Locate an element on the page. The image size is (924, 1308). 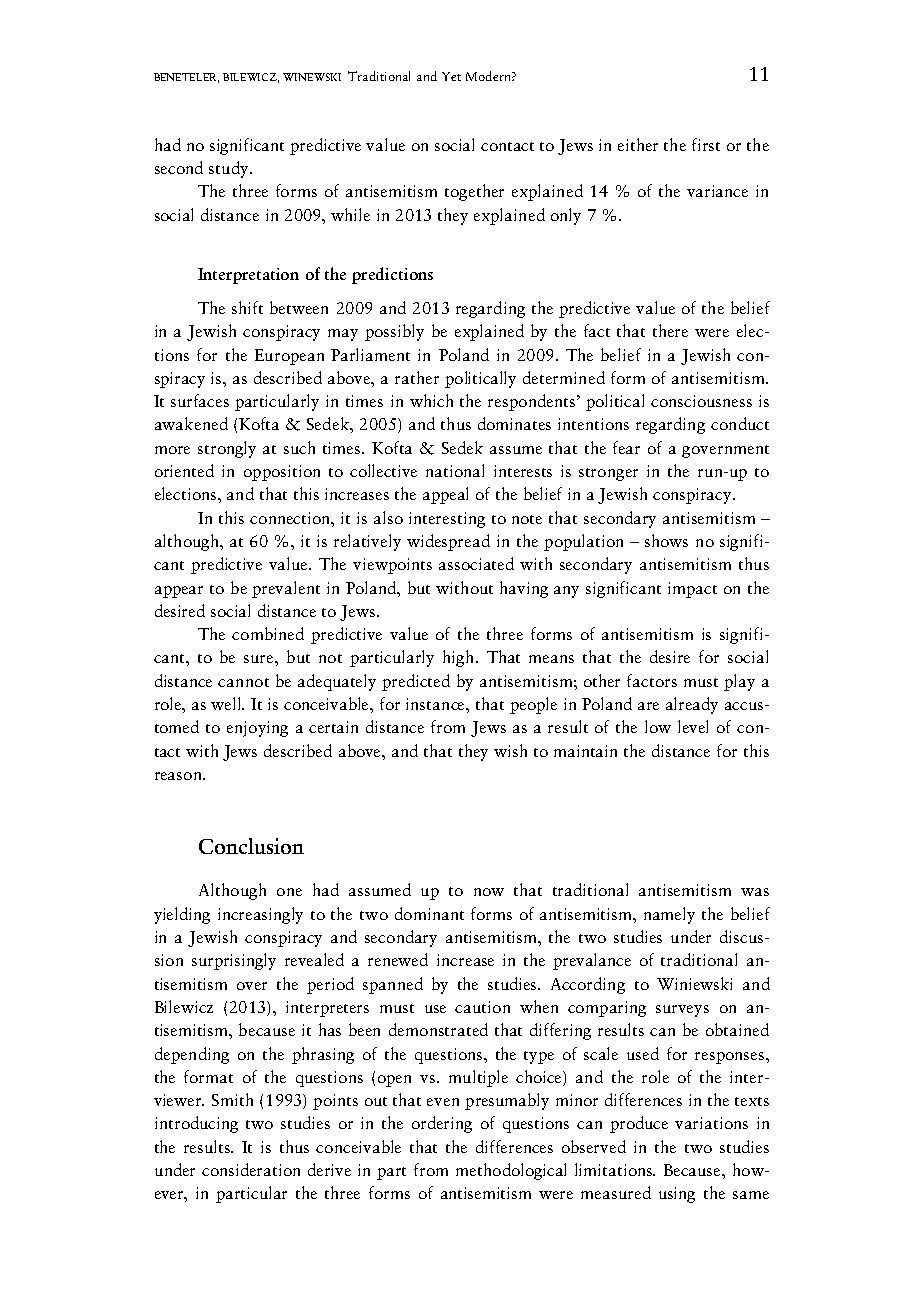
consciousness is located at coordinates (701, 401).
